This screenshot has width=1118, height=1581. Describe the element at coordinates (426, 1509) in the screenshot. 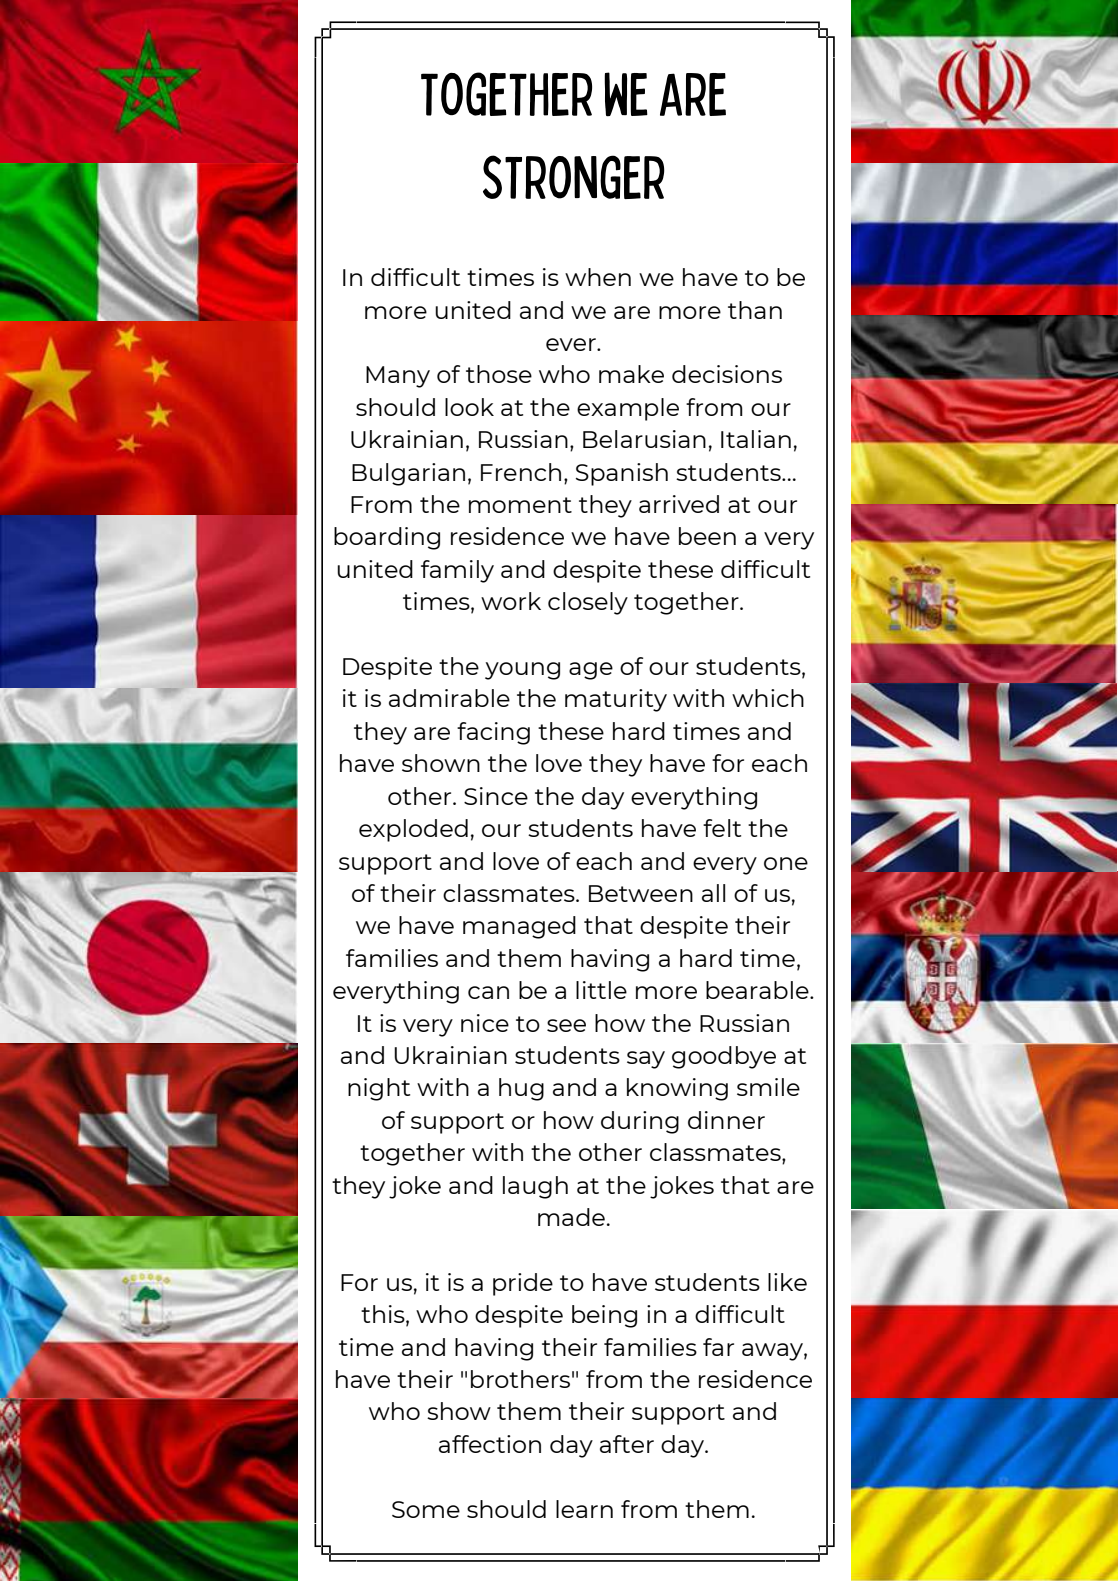

I see `Some` at that location.
